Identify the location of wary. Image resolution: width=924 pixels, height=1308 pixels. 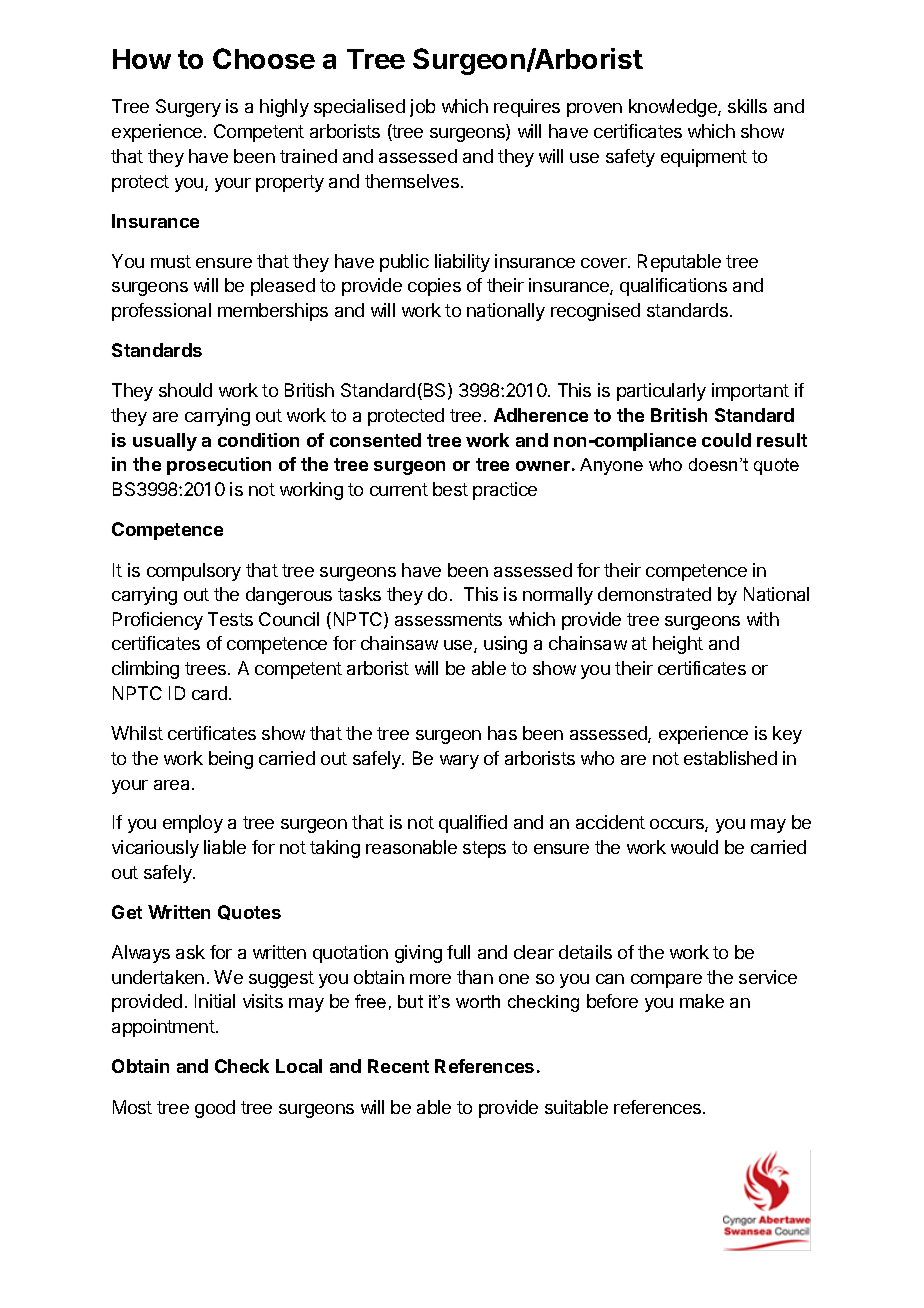
(459, 762).
